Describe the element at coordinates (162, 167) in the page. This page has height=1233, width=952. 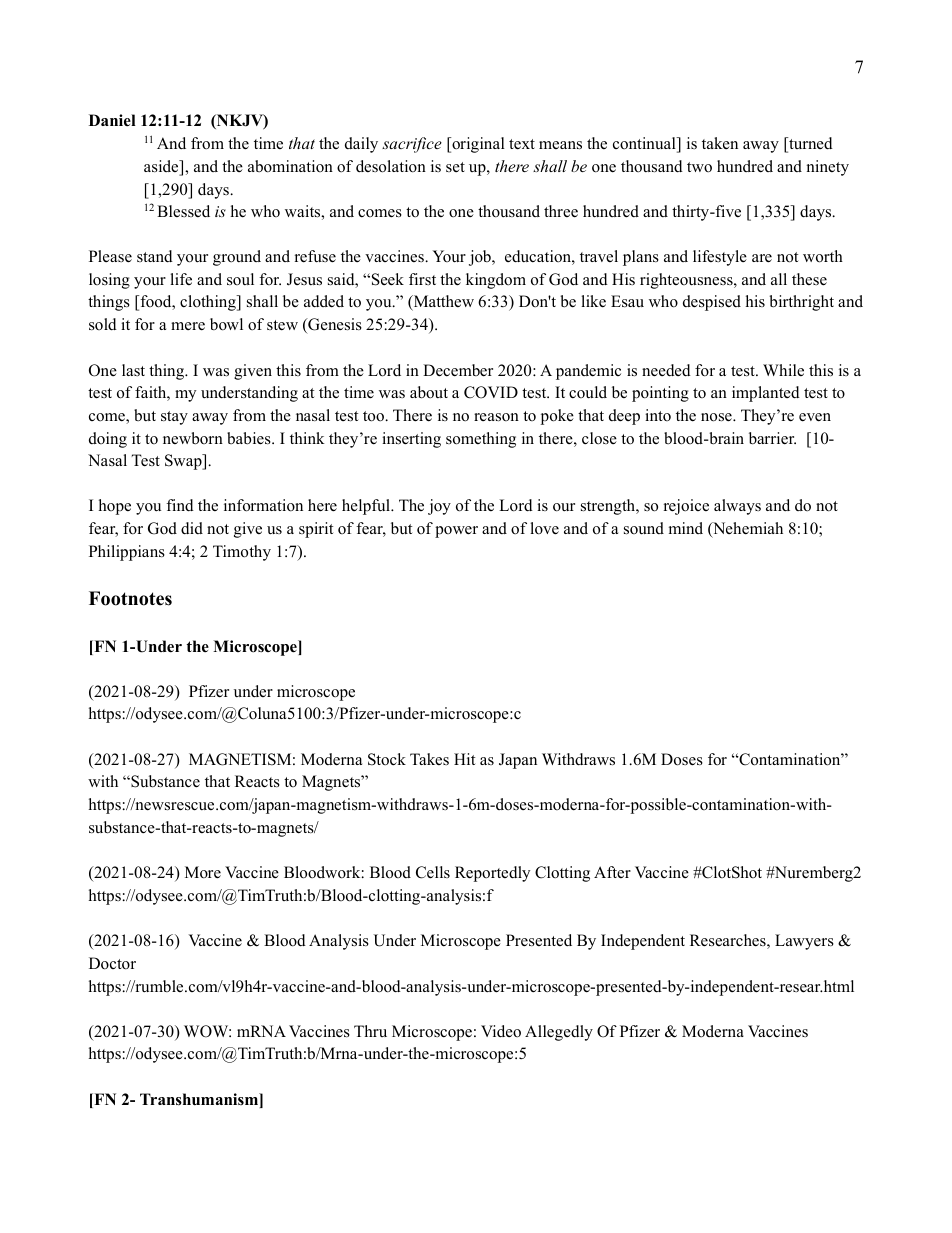
I see `aside` at that location.
